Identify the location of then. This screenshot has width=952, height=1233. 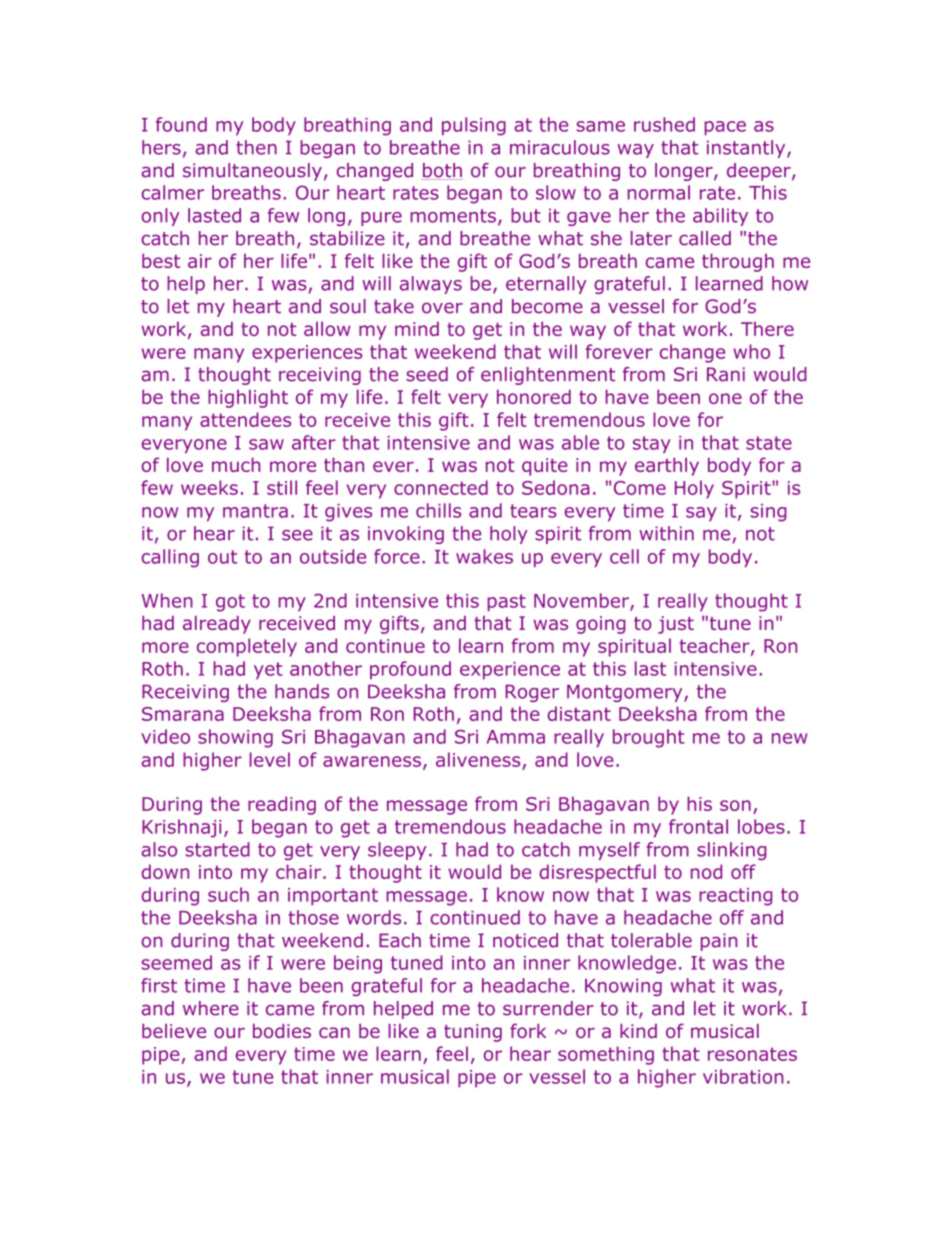
(256, 147).
